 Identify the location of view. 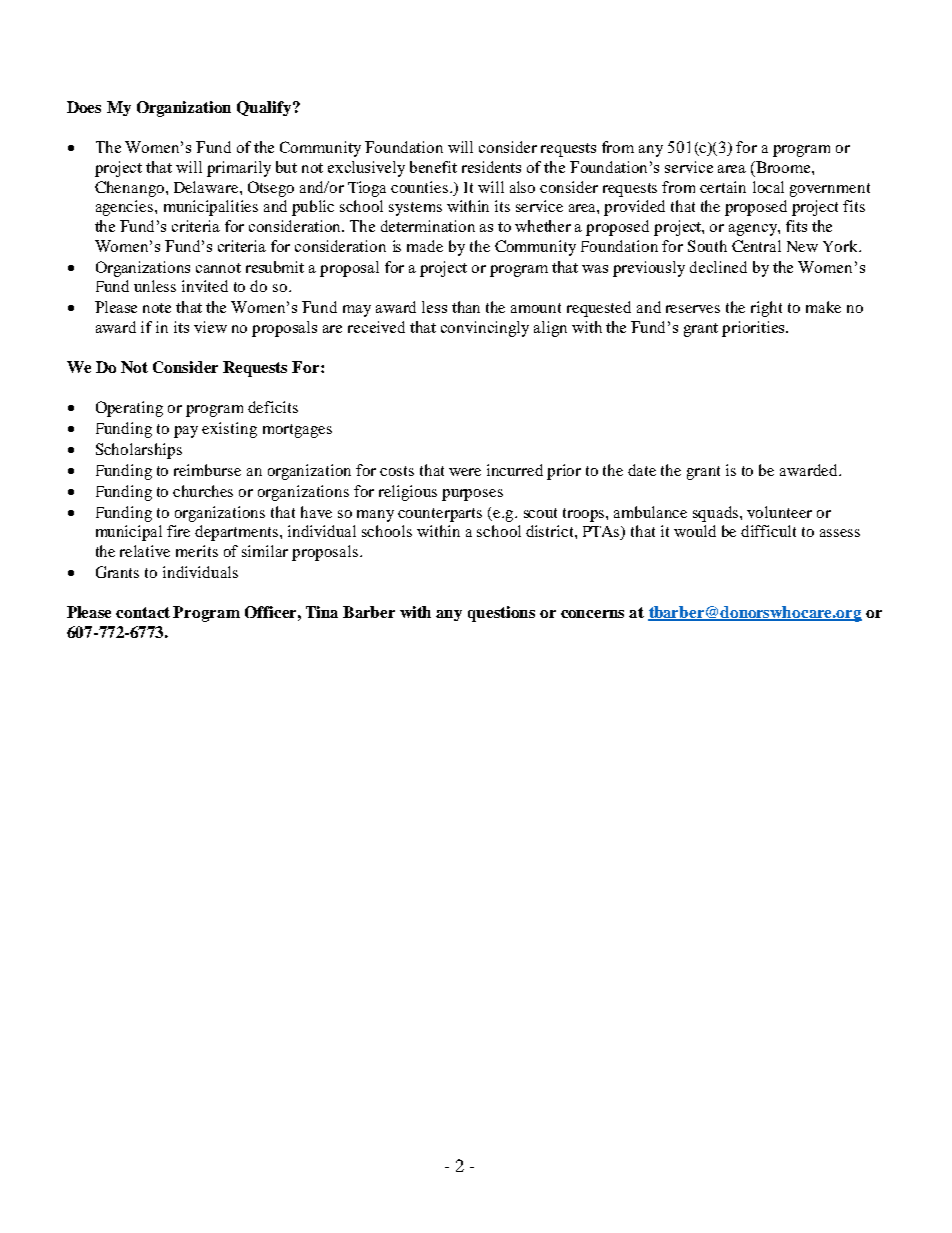
(210, 327).
